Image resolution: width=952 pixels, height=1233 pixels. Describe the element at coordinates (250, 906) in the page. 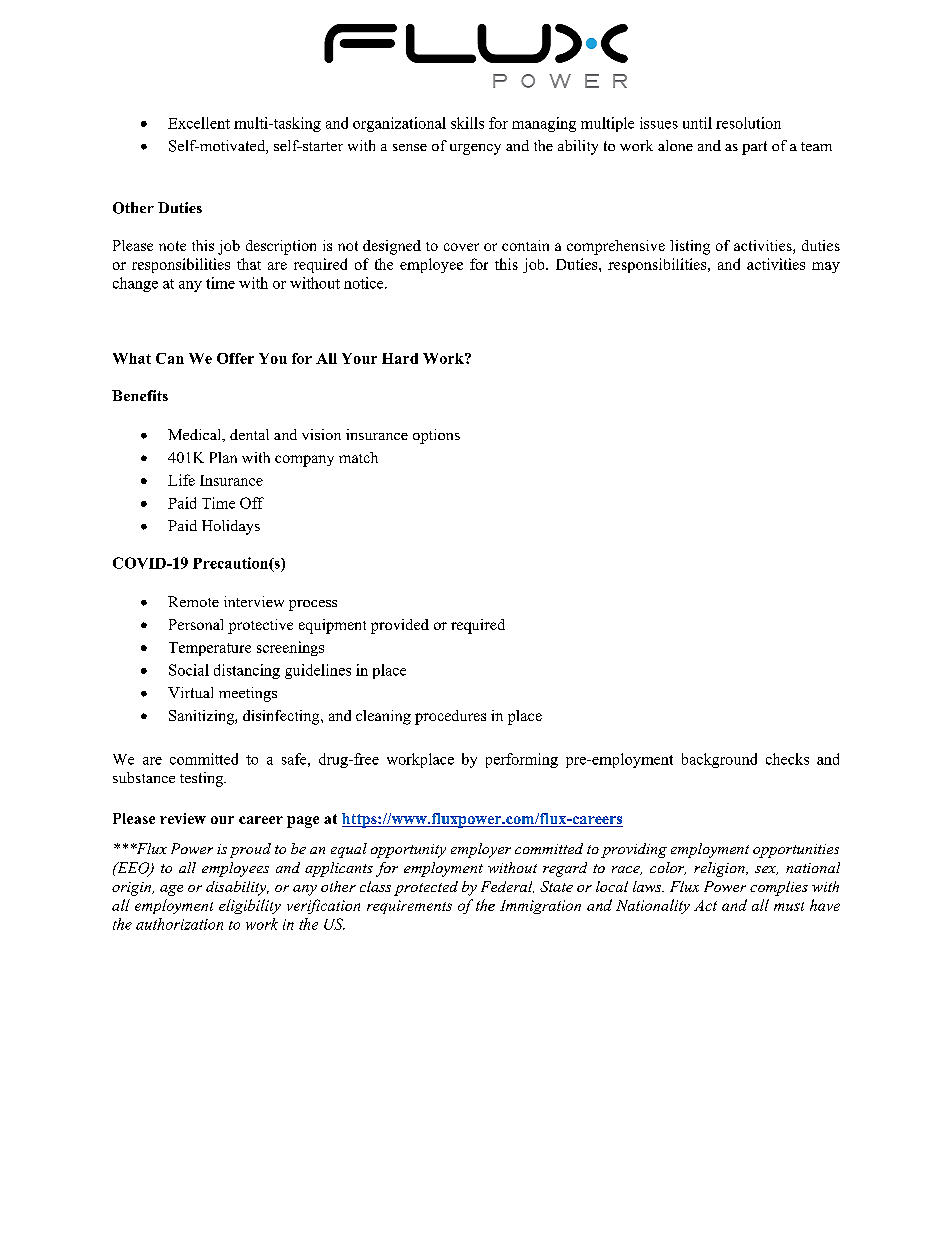

I see `eligibility` at that location.
